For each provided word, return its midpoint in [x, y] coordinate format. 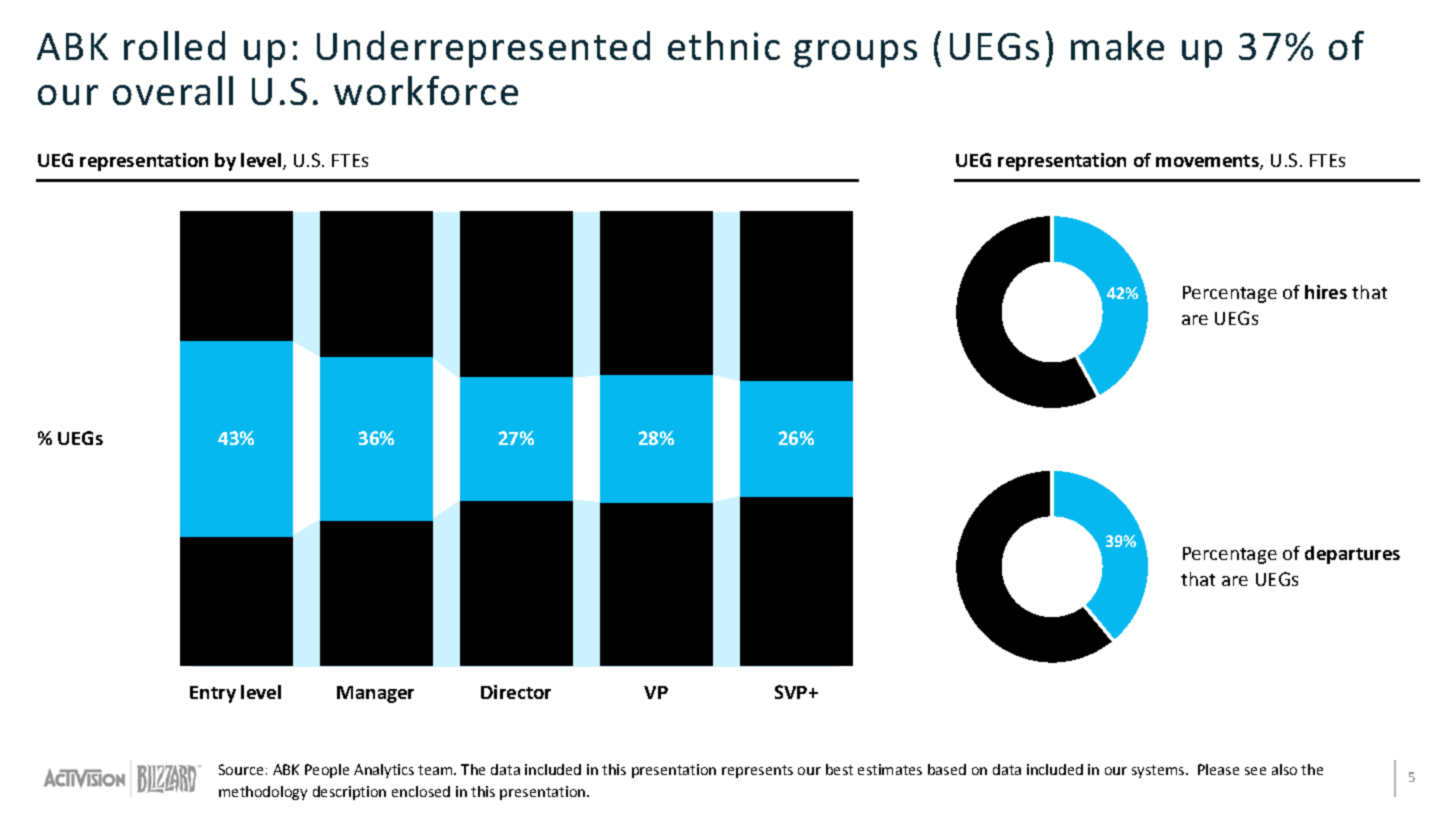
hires [1326, 292]
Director [516, 692]
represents [757, 771]
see [1255, 771]
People [327, 771]
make [1117, 45]
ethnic [724, 45]
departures [1352, 555]
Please [1218, 769]
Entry [213, 694]
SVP [792, 692]
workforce [426, 90]
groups [855, 54]
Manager [375, 694]
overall [173, 90]
